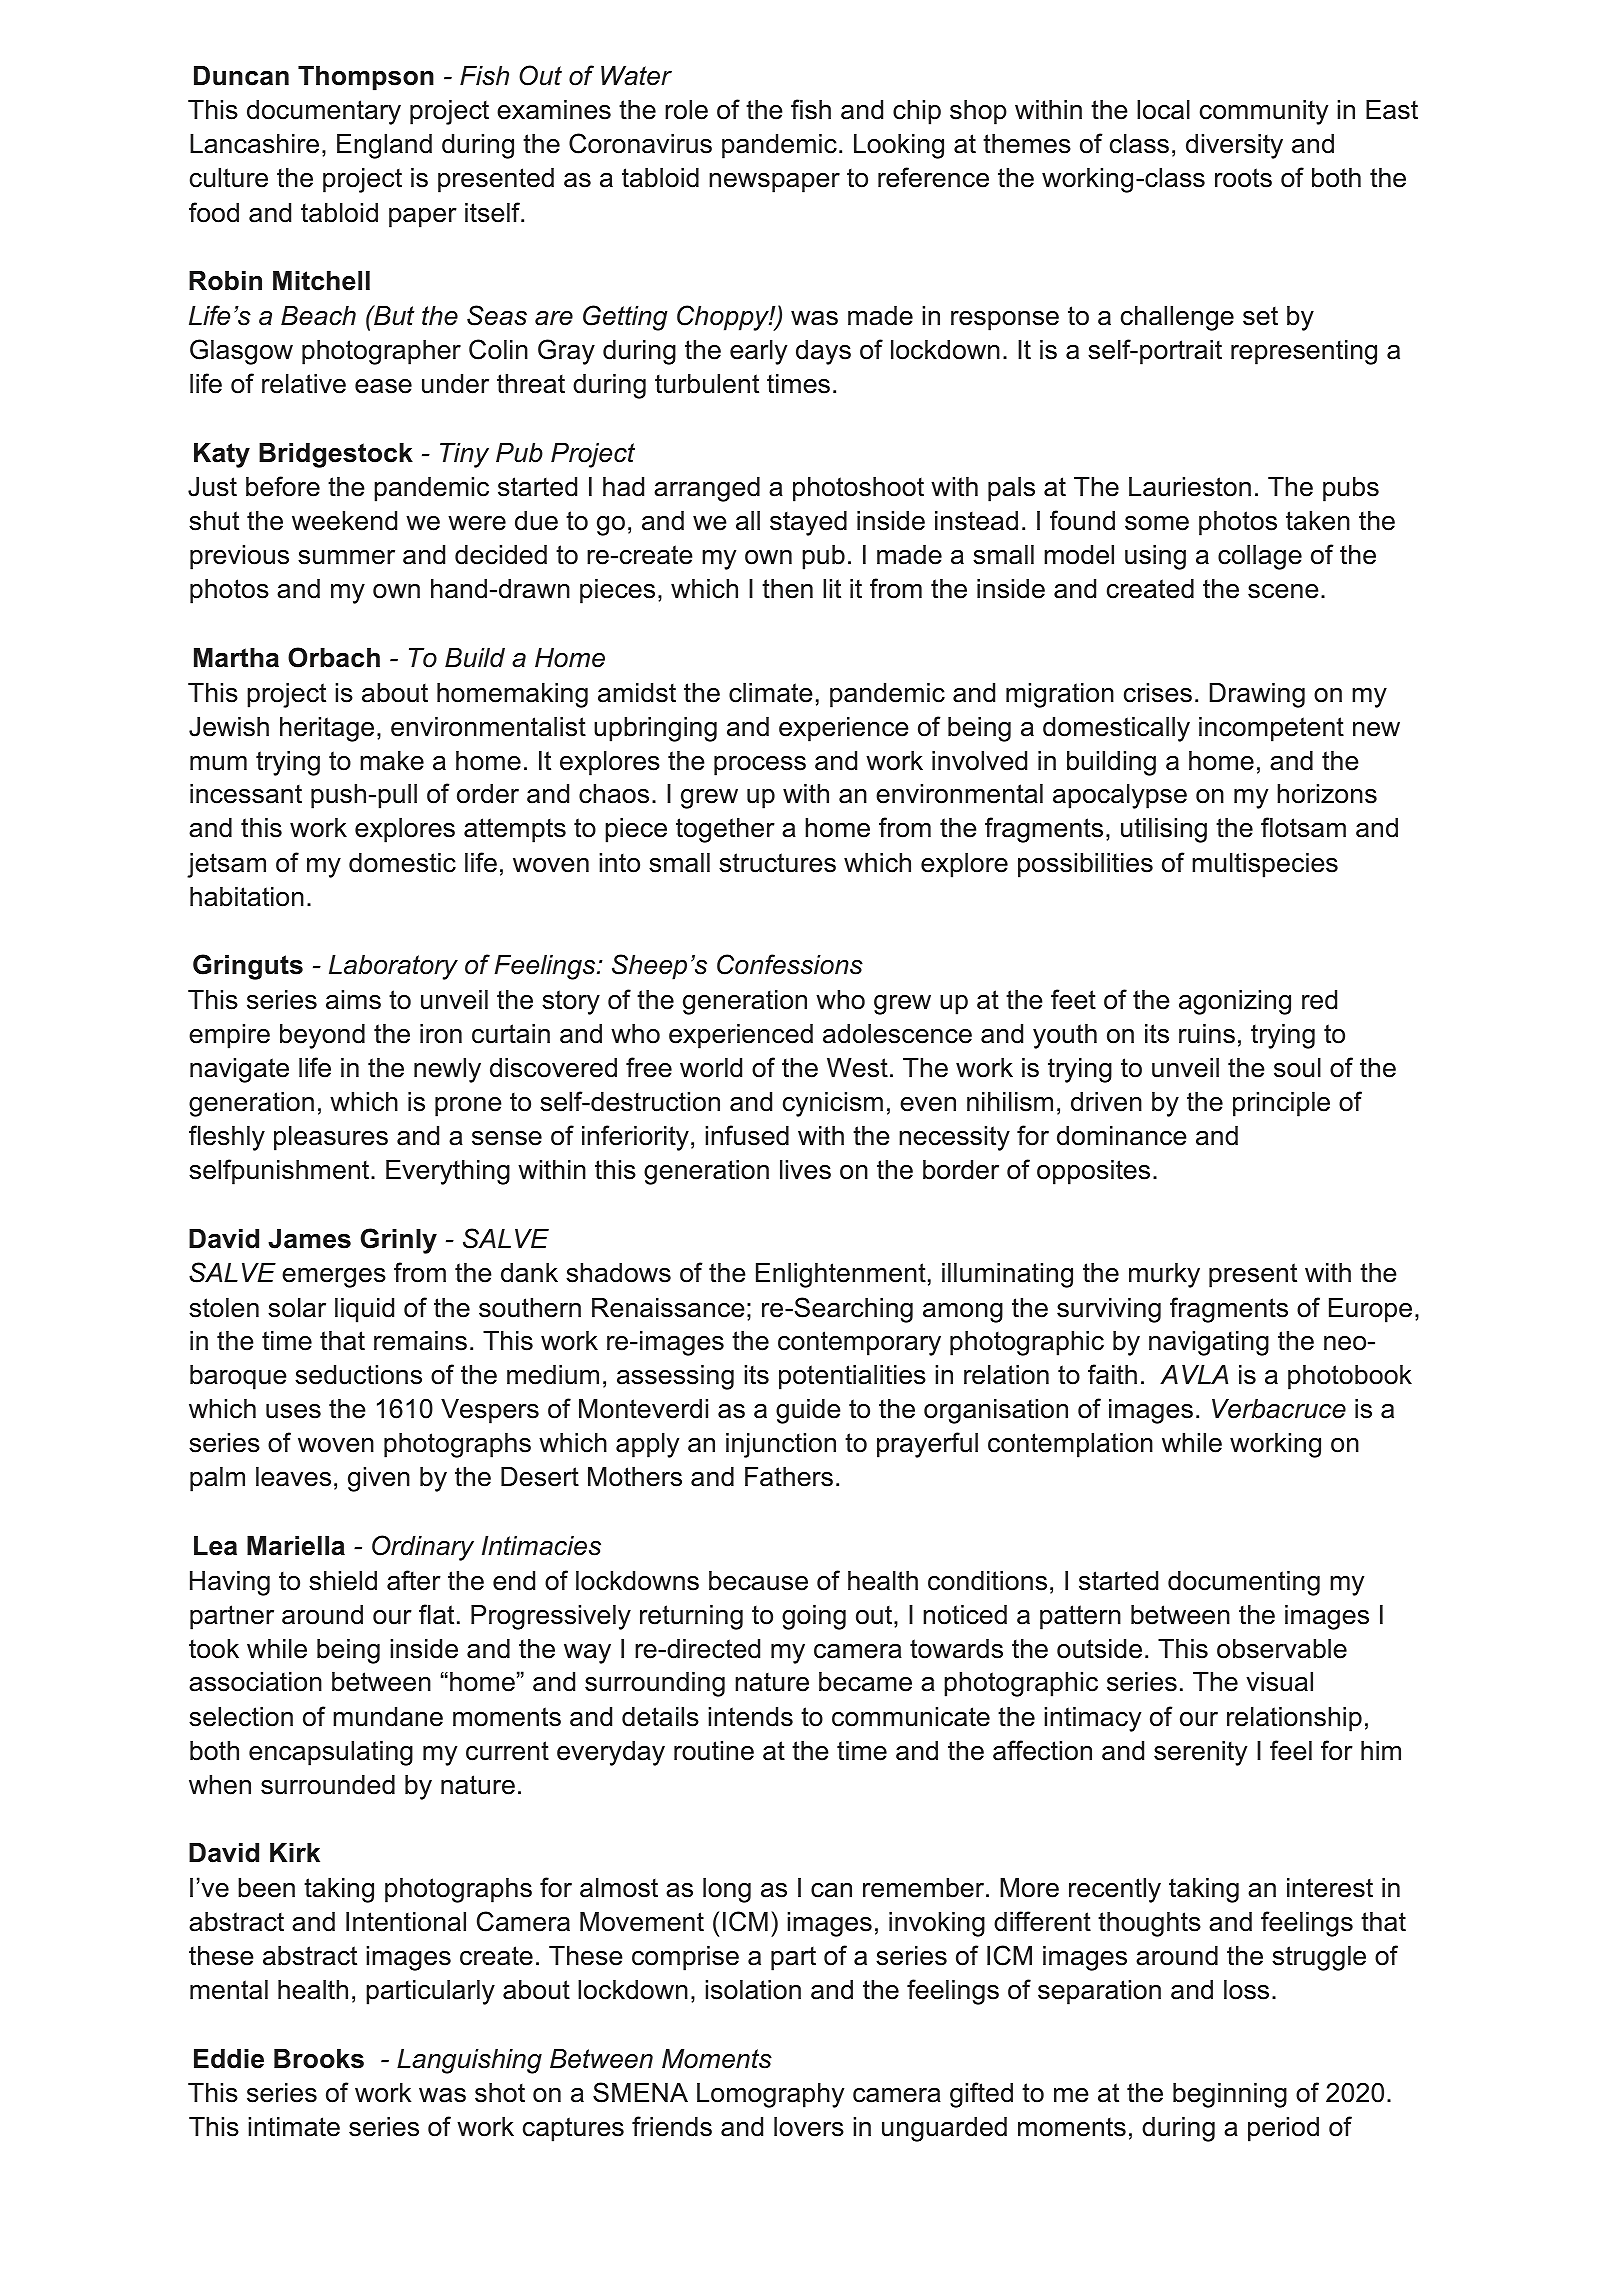  I want to click on England, so click(384, 146).
